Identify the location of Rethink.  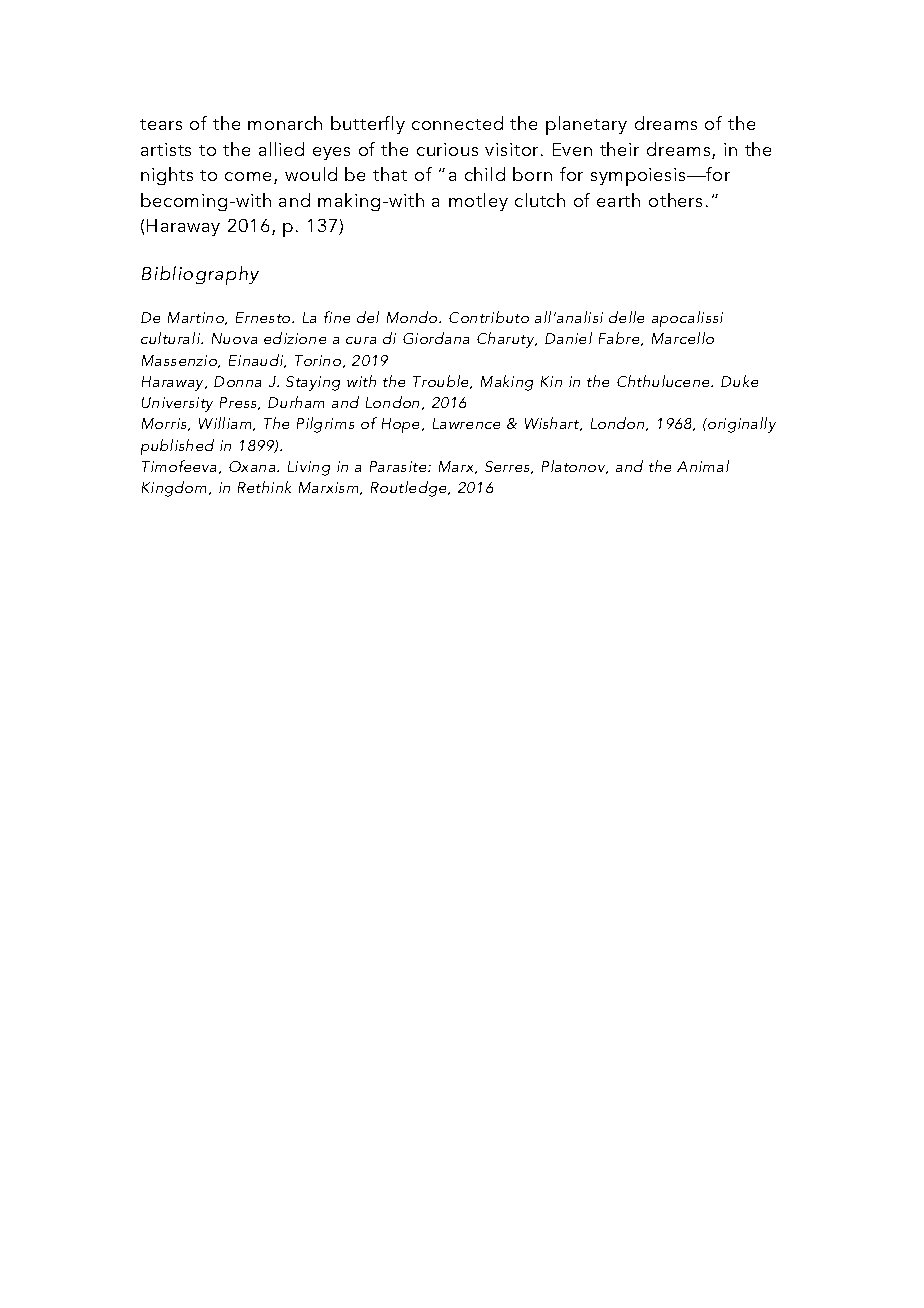
(264, 487).
